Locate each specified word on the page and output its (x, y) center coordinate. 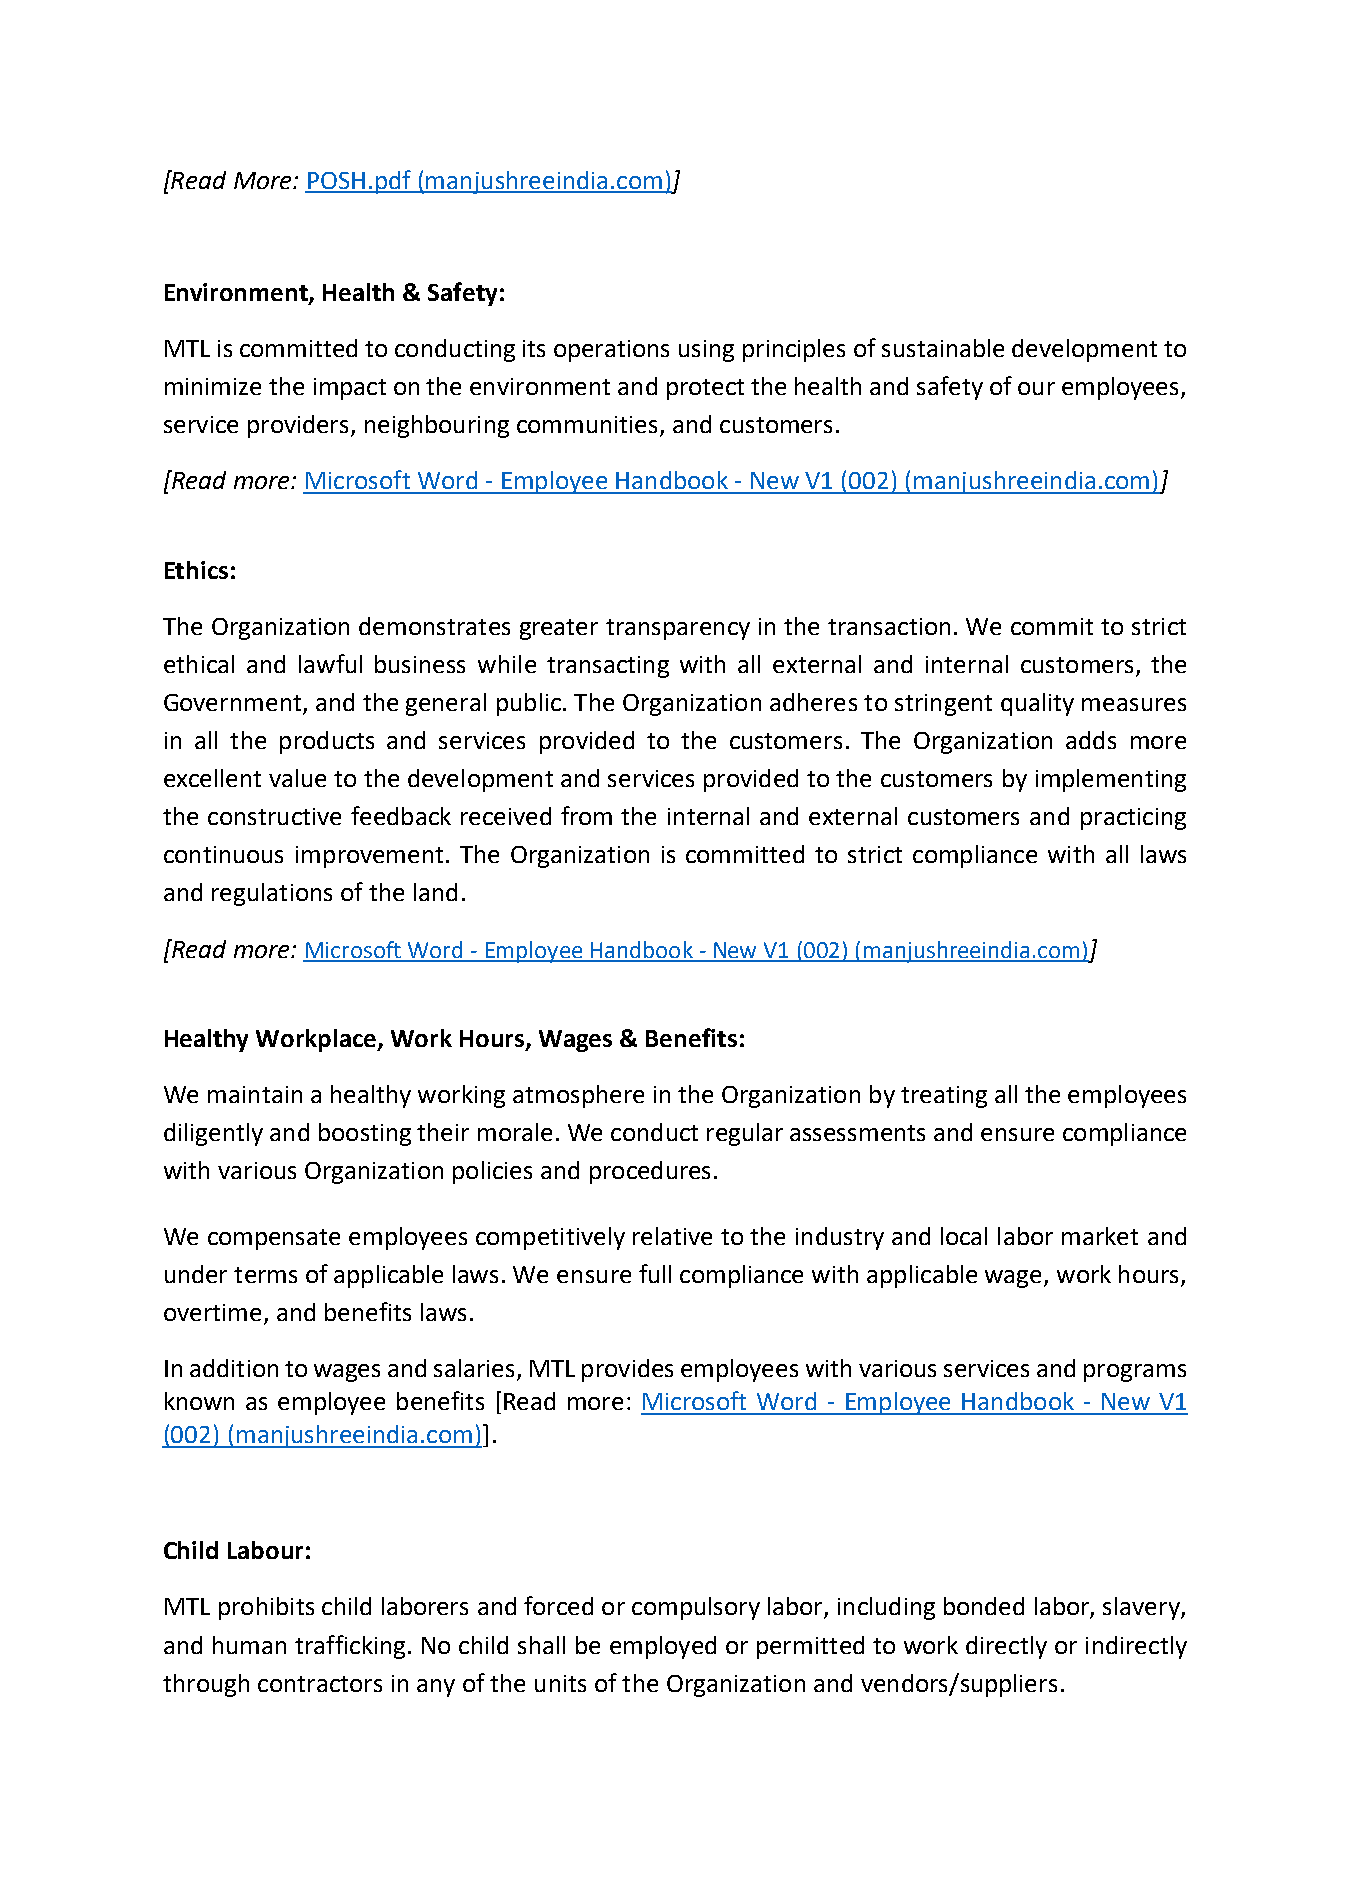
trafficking (350, 1647)
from (586, 815)
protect (705, 389)
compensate (274, 1239)
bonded (984, 1606)
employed (663, 1647)
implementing (1111, 780)
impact (350, 389)
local (964, 1236)
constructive (274, 816)
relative (672, 1236)
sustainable (943, 348)
